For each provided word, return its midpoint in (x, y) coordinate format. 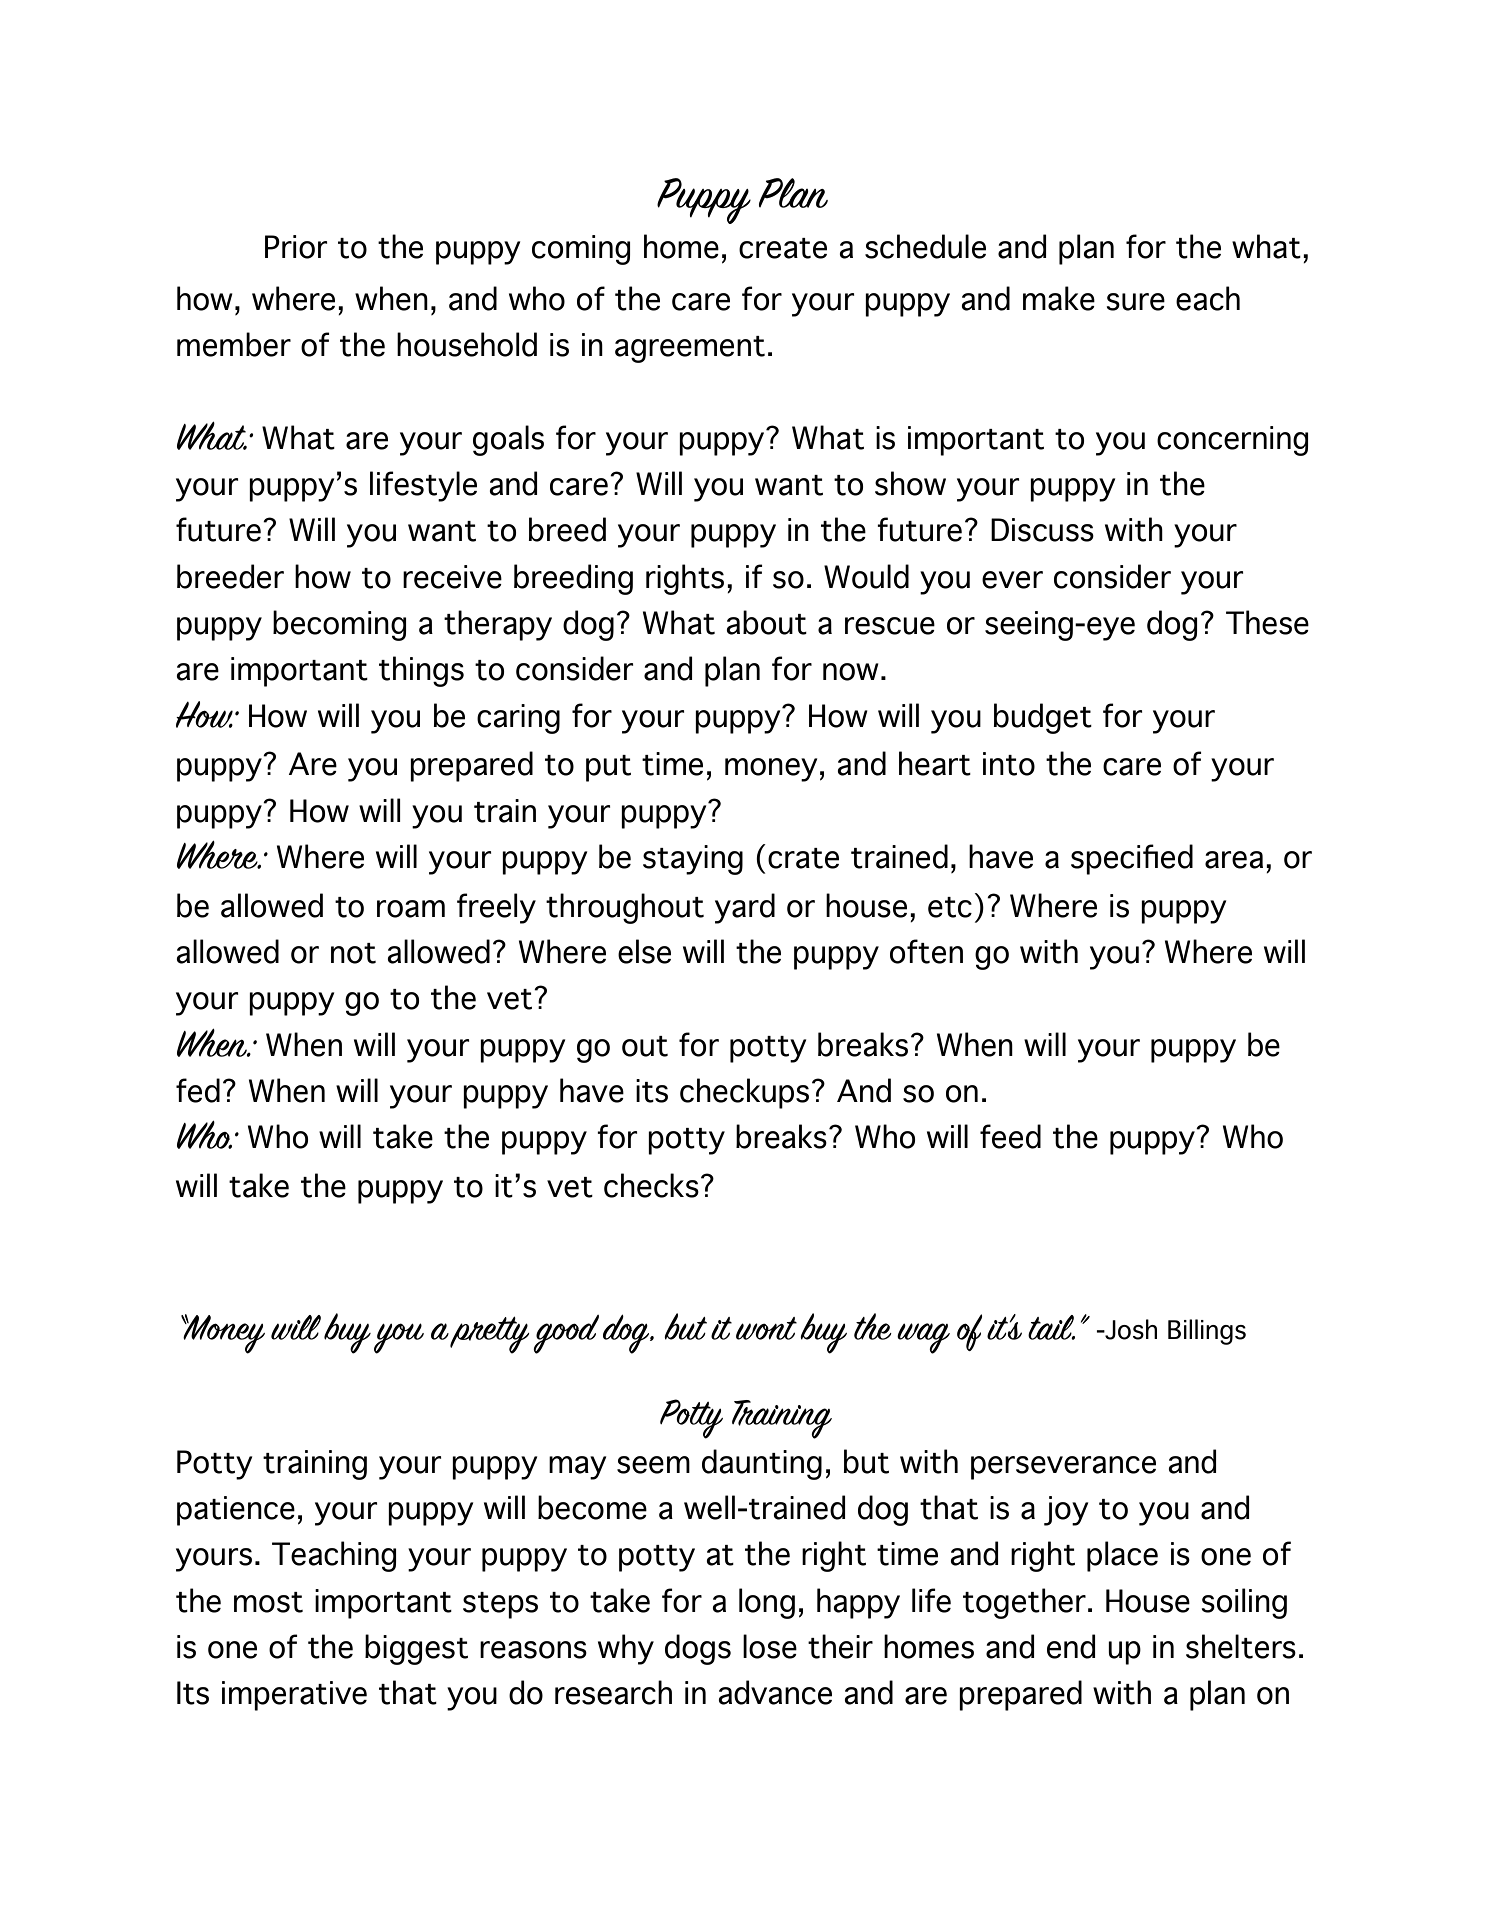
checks (651, 1185)
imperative (294, 1696)
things (421, 671)
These (1267, 622)
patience (236, 1511)
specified (1132, 859)
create (783, 248)
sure (1135, 302)
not (353, 953)
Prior (296, 247)
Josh (1130, 1329)
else (644, 951)
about (766, 622)
